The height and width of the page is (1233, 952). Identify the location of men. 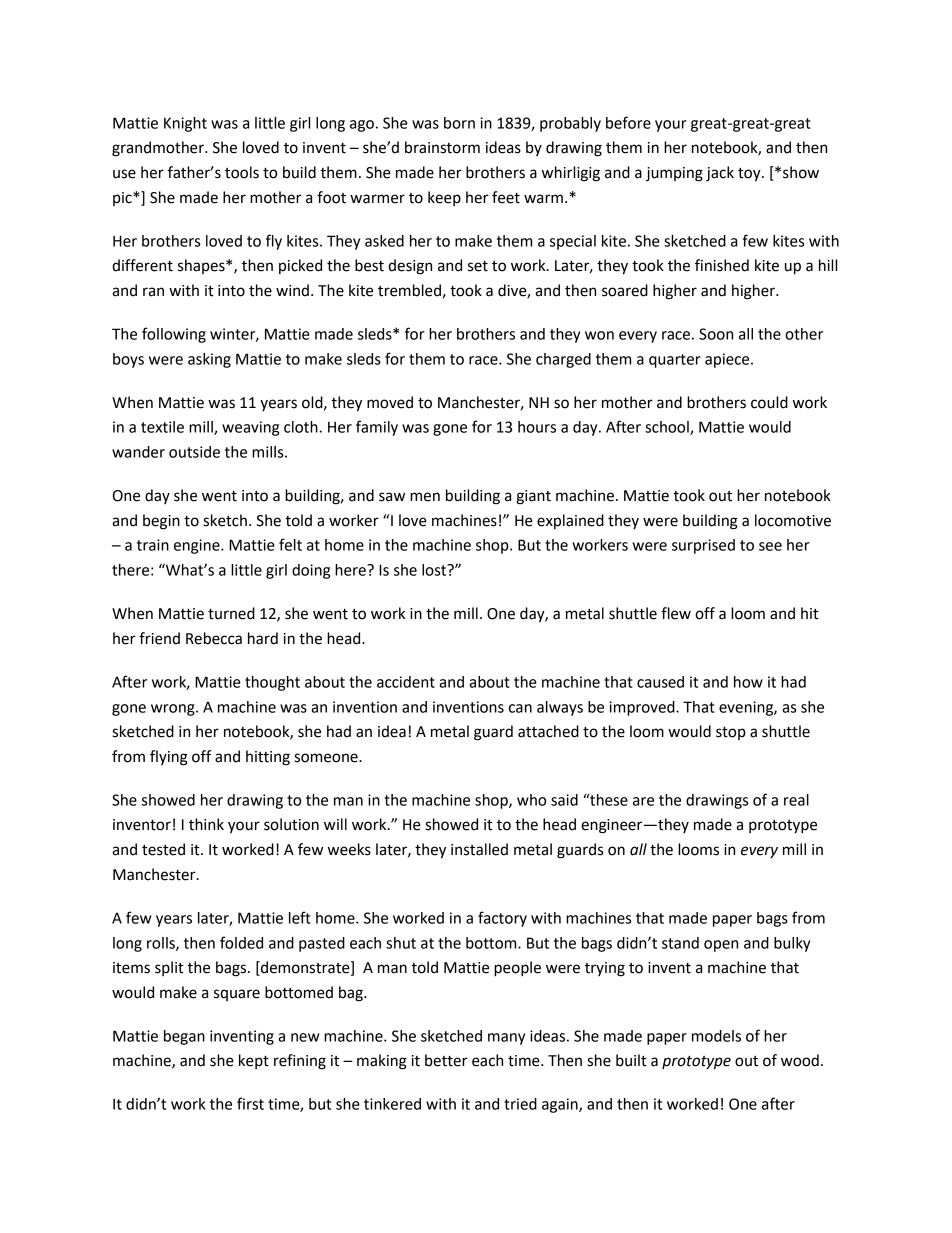
(425, 497).
